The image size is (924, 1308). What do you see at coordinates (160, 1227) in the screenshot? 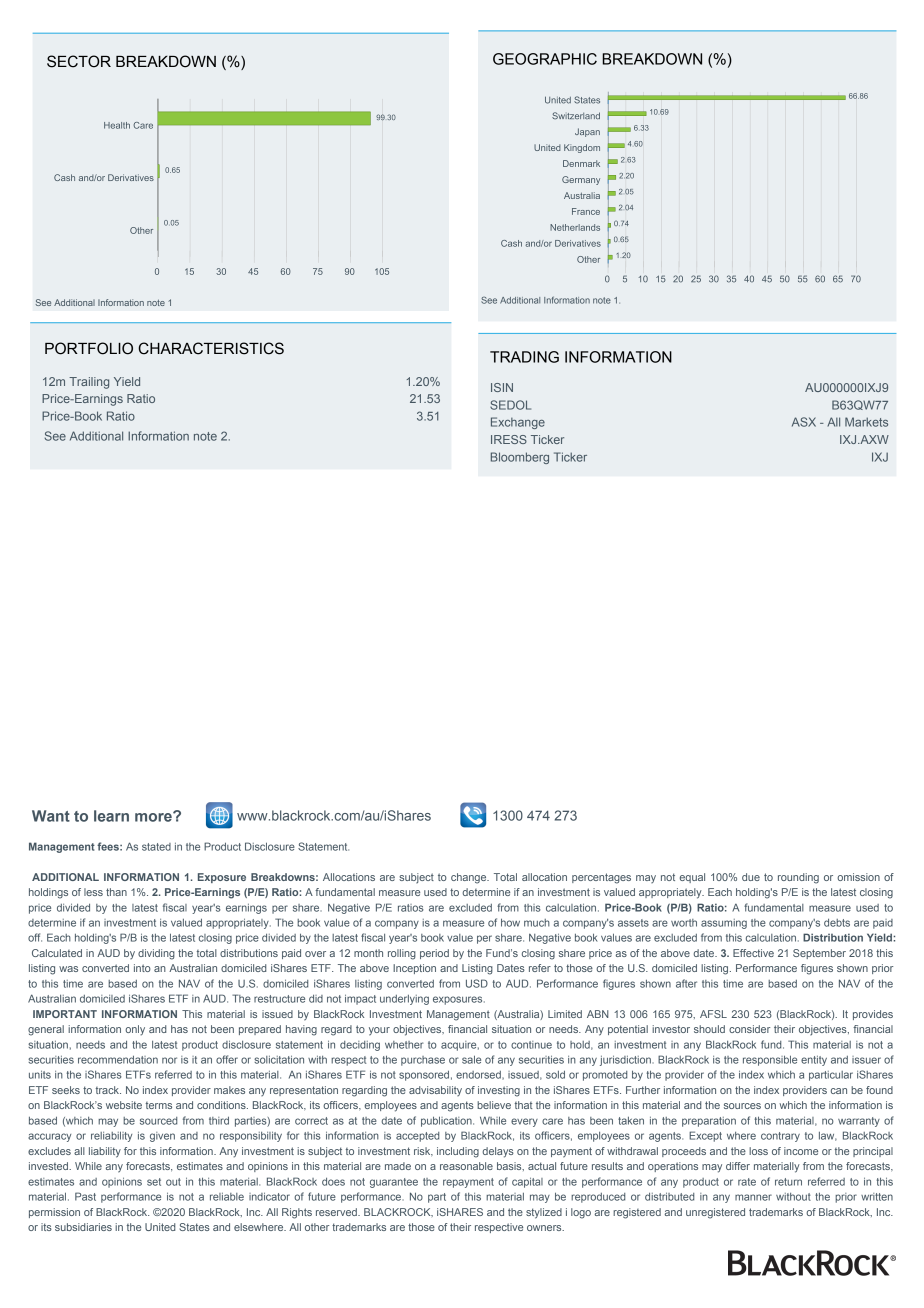
I see `United` at bounding box center [160, 1227].
